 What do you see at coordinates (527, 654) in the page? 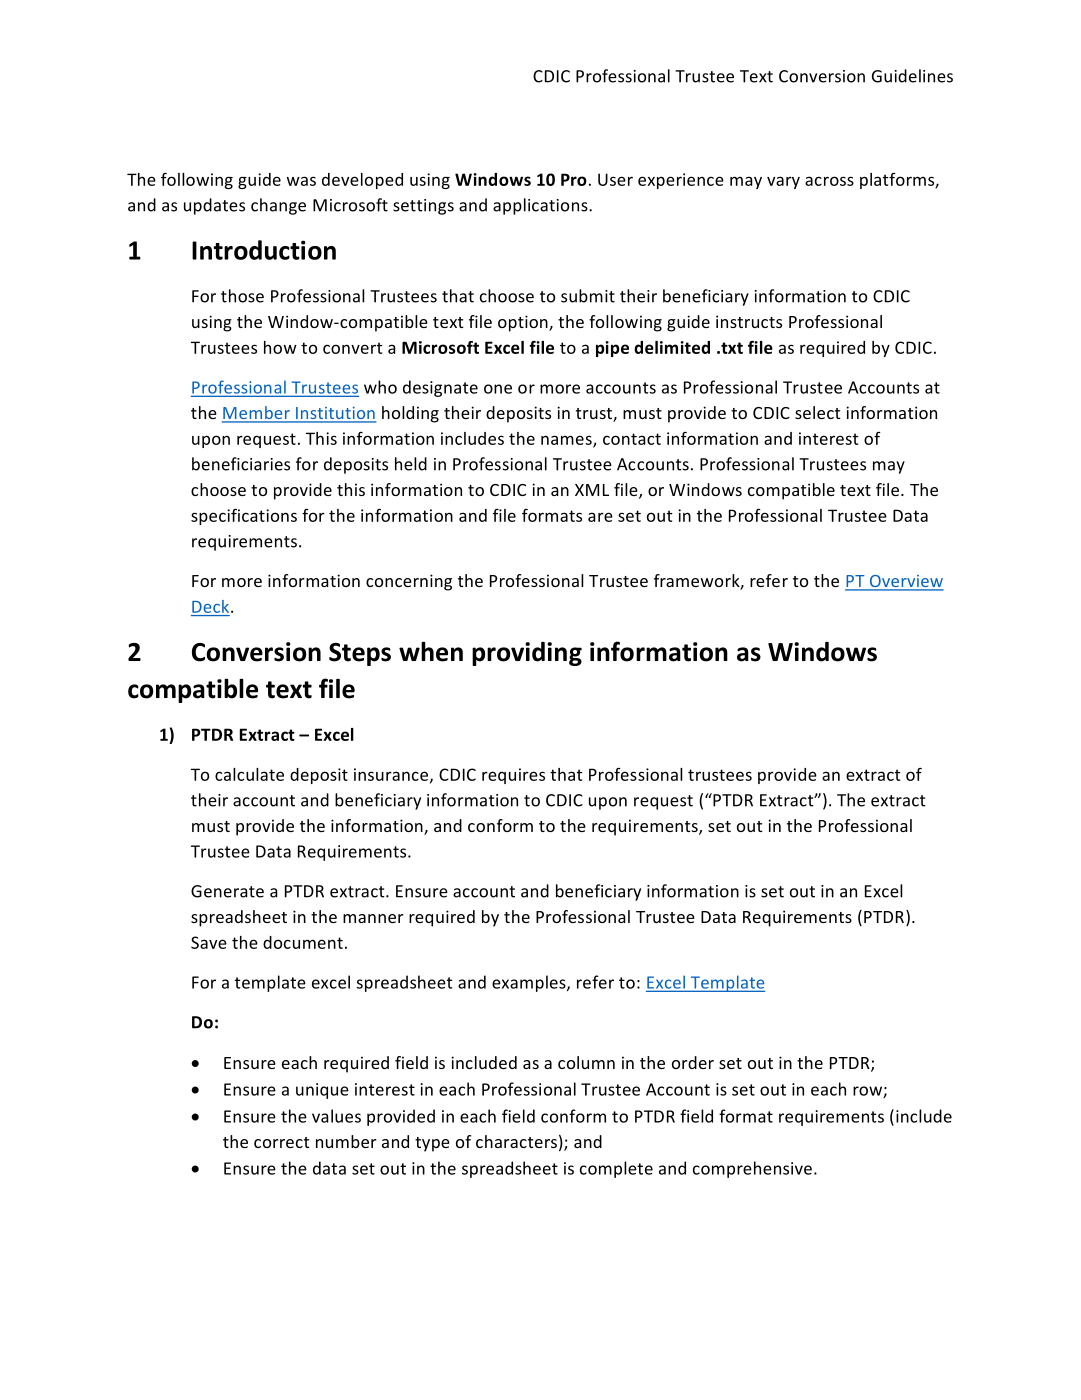
I see `providing` at bounding box center [527, 654].
